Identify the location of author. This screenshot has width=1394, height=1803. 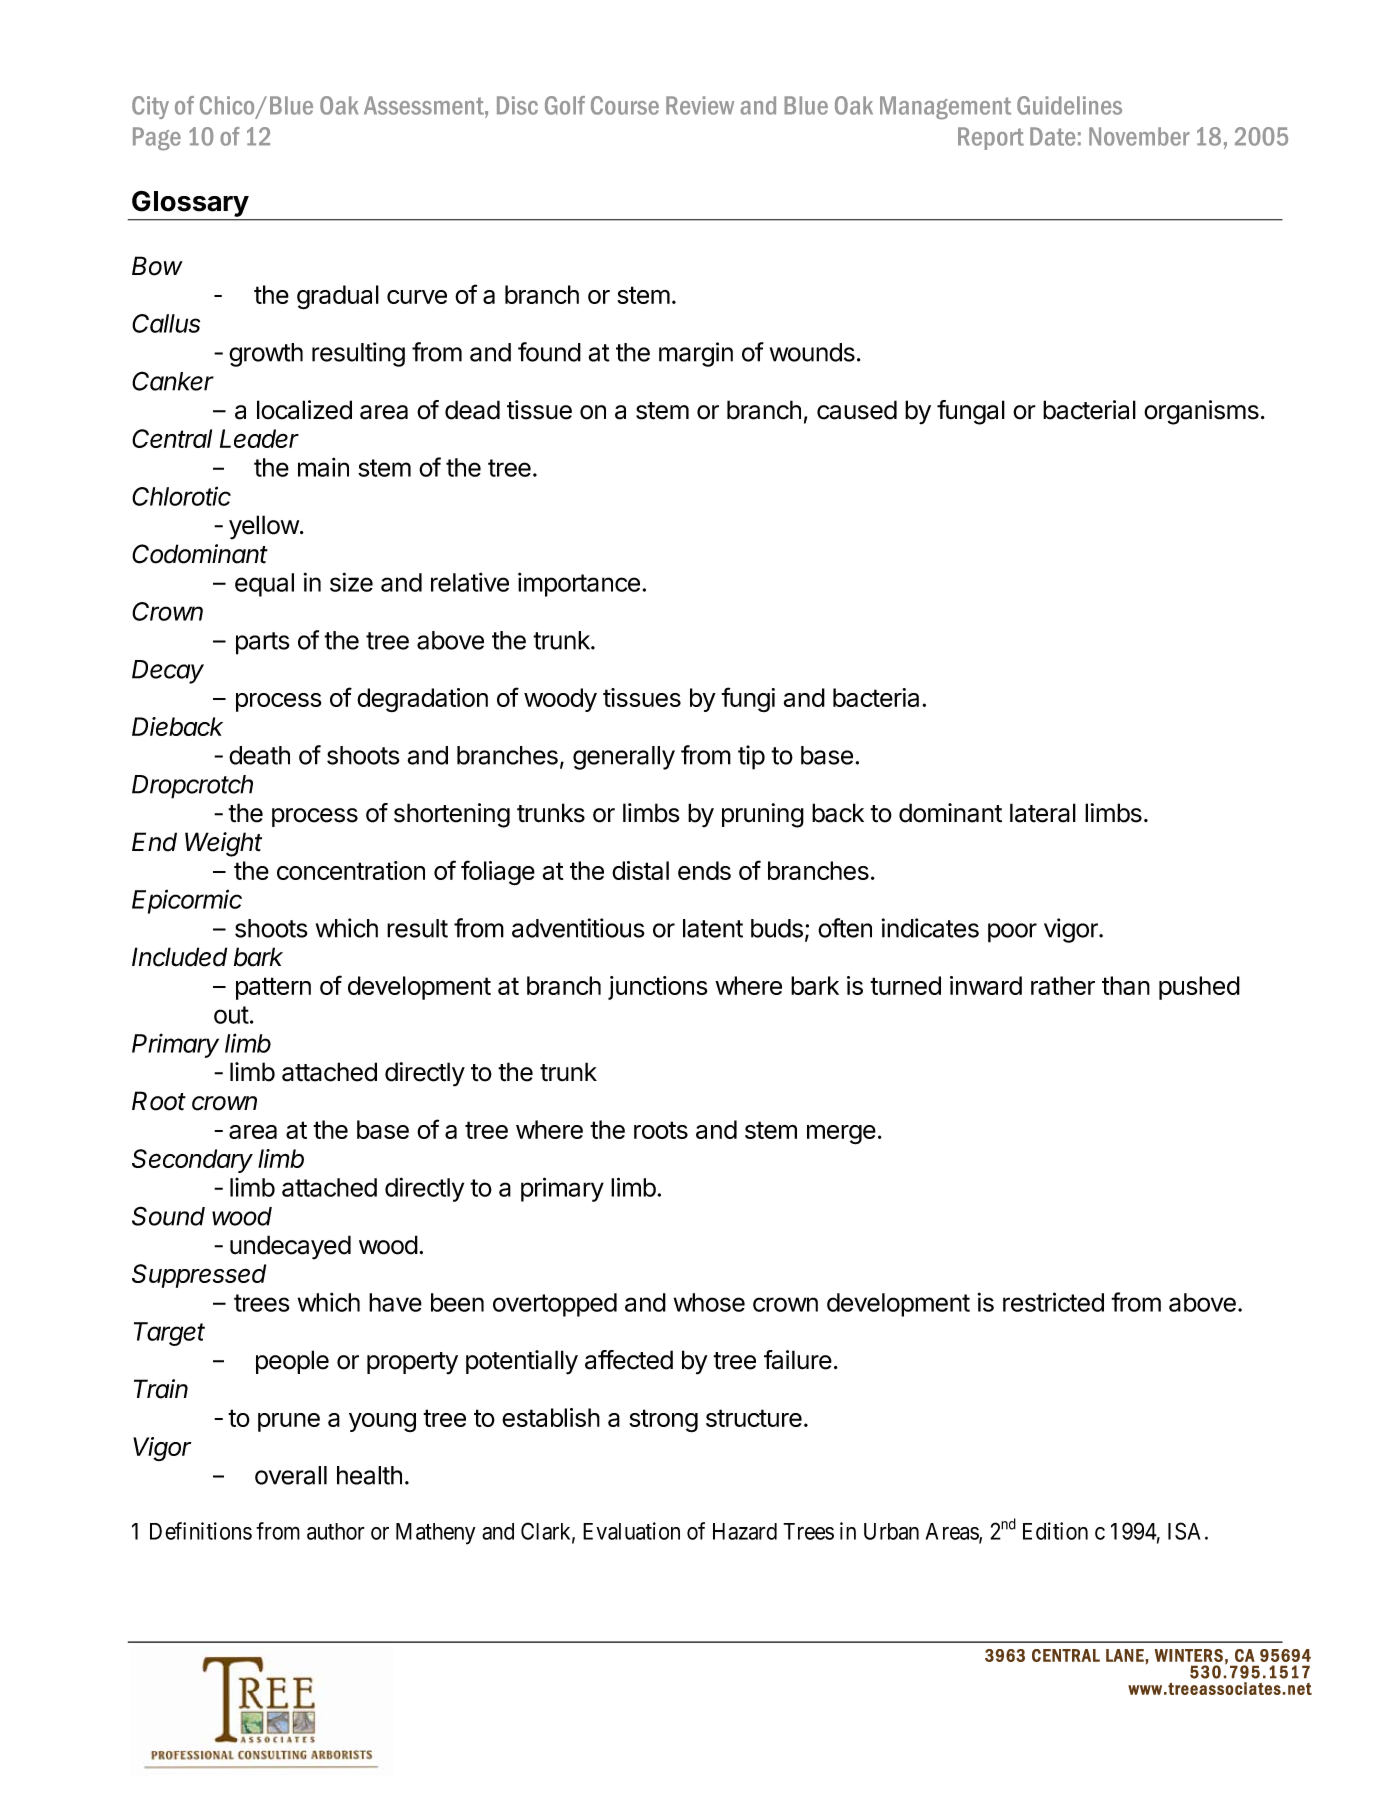
(336, 1531).
